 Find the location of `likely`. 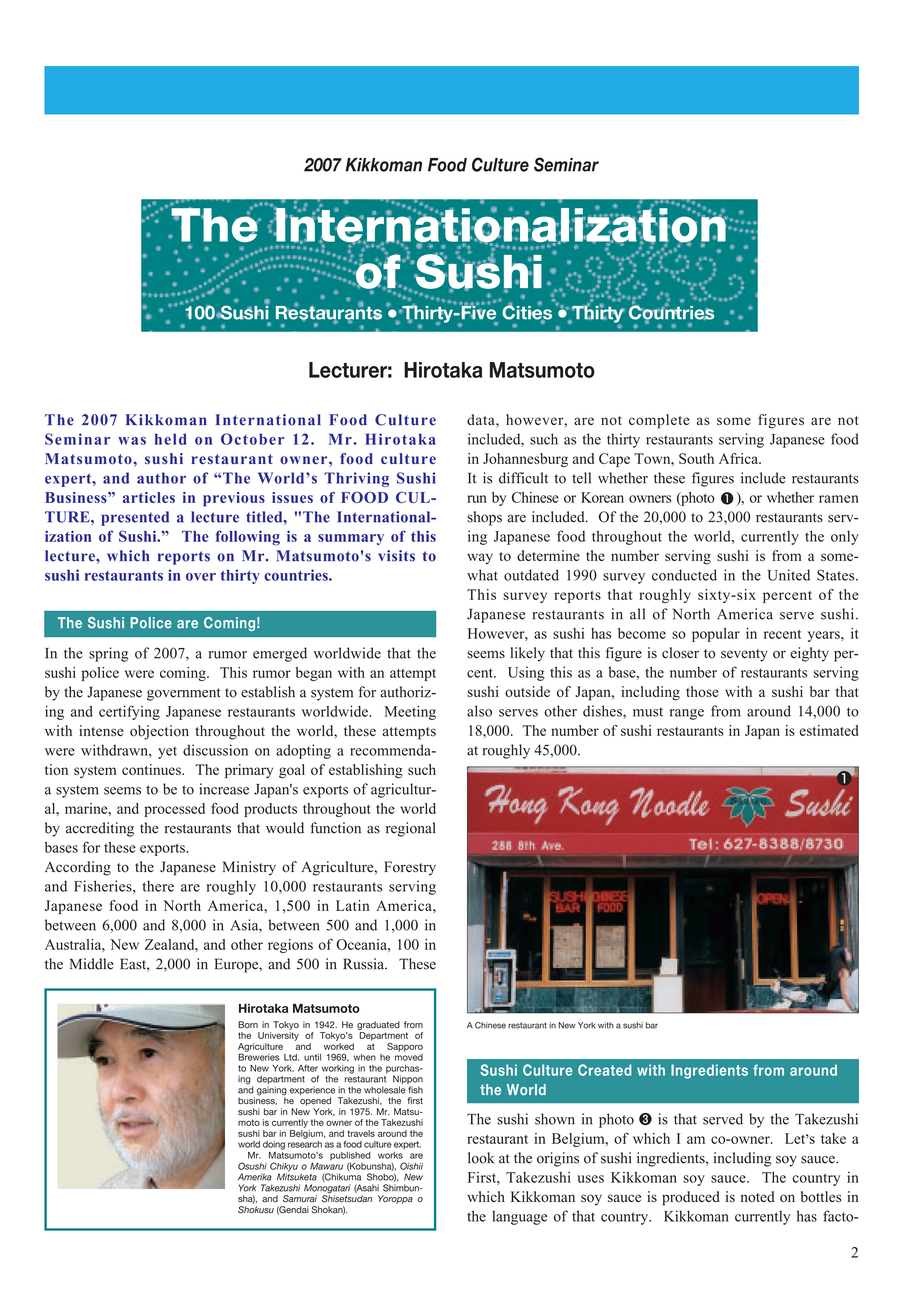

likely is located at coordinates (528, 654).
